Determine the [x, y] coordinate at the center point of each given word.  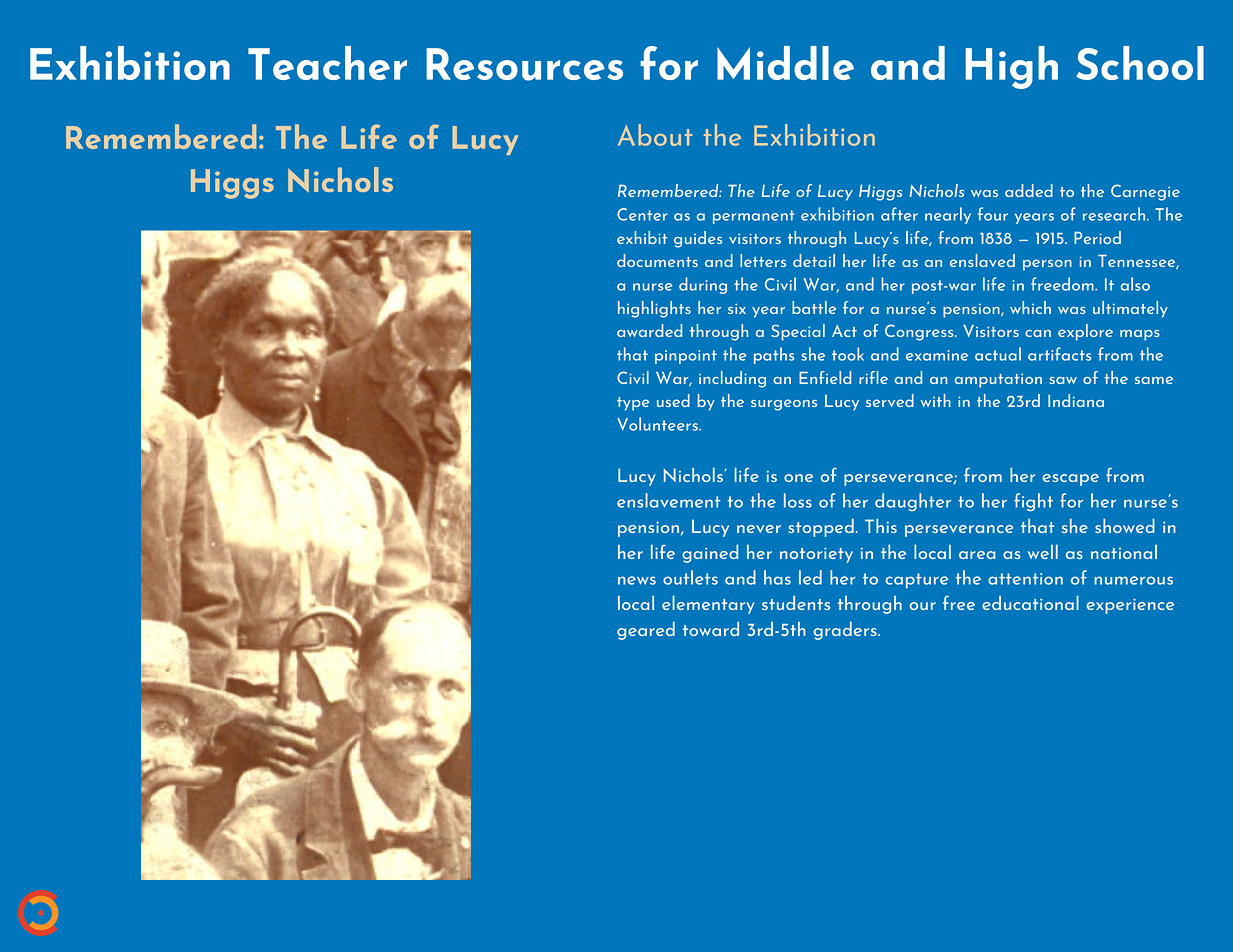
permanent [754, 217]
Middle [785, 63]
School [1140, 63]
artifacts [1060, 354]
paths [774, 355]
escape [1070, 480]
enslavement [669, 500]
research [1115, 214]
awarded [650, 330]
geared [646, 630]
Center [642, 214]
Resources [524, 64]
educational [1030, 602]
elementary [708, 604]
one [798, 478]
